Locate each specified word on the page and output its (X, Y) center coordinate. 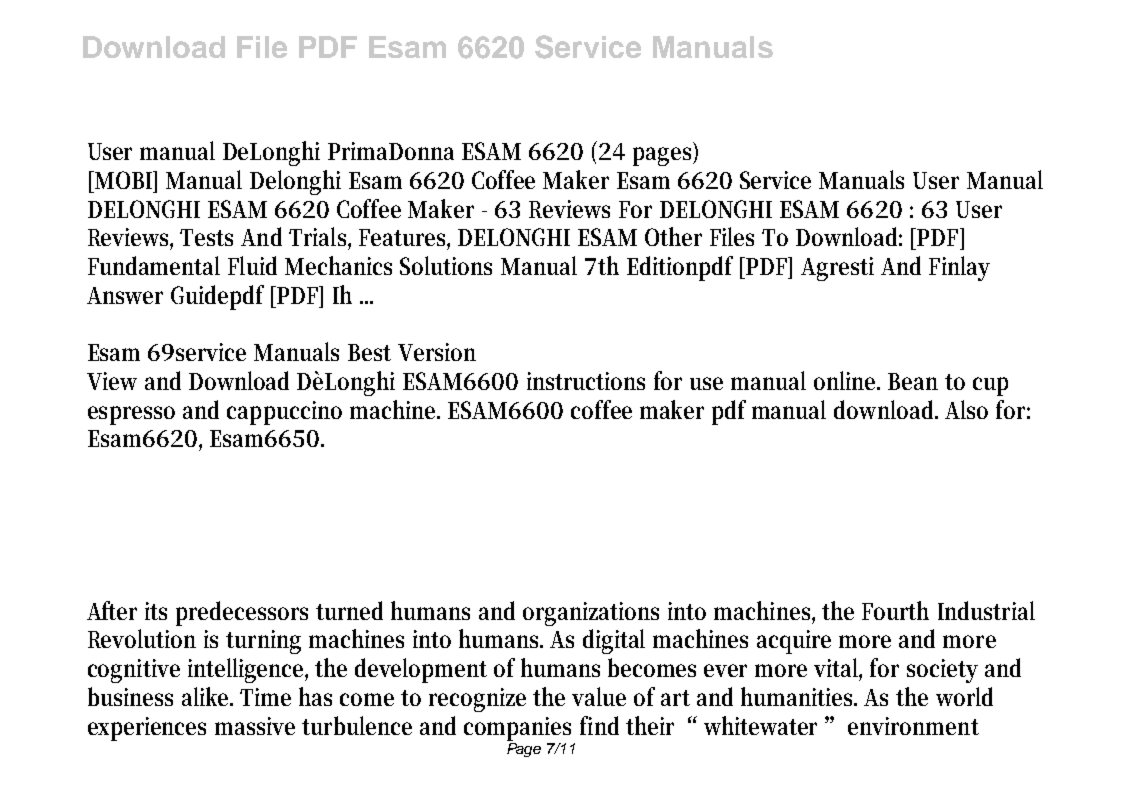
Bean (913, 381)
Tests (206, 237)
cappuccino (284, 413)
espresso (131, 415)
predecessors (242, 613)
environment (913, 726)
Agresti (837, 269)
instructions (586, 381)
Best (369, 352)
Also (966, 409)
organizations (591, 614)
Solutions (446, 265)
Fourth (895, 610)
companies (517, 729)
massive (255, 726)
